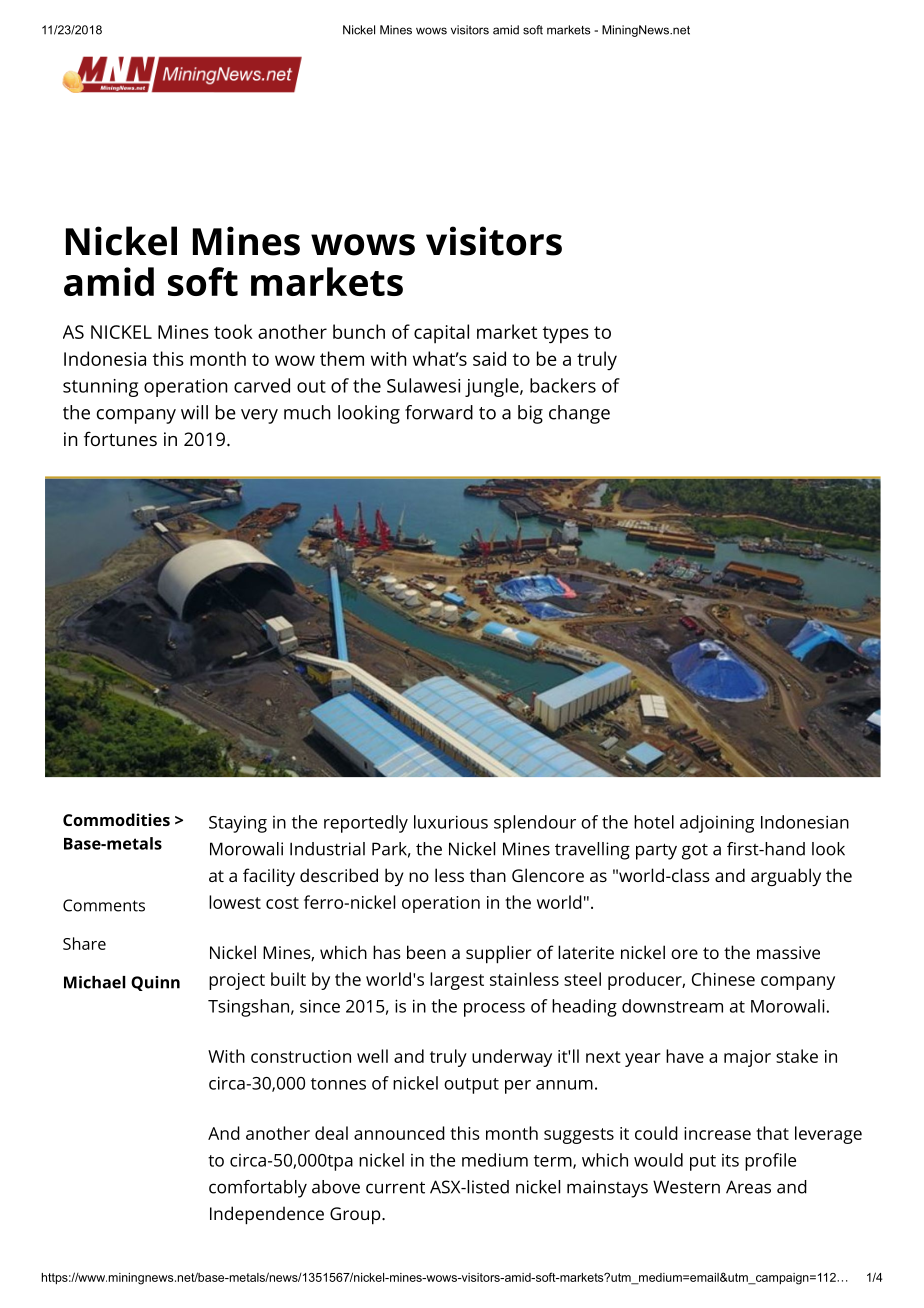 The height and width of the screenshot is (1308, 924). What do you see at coordinates (439, 412) in the screenshot?
I see `forward` at bounding box center [439, 412].
